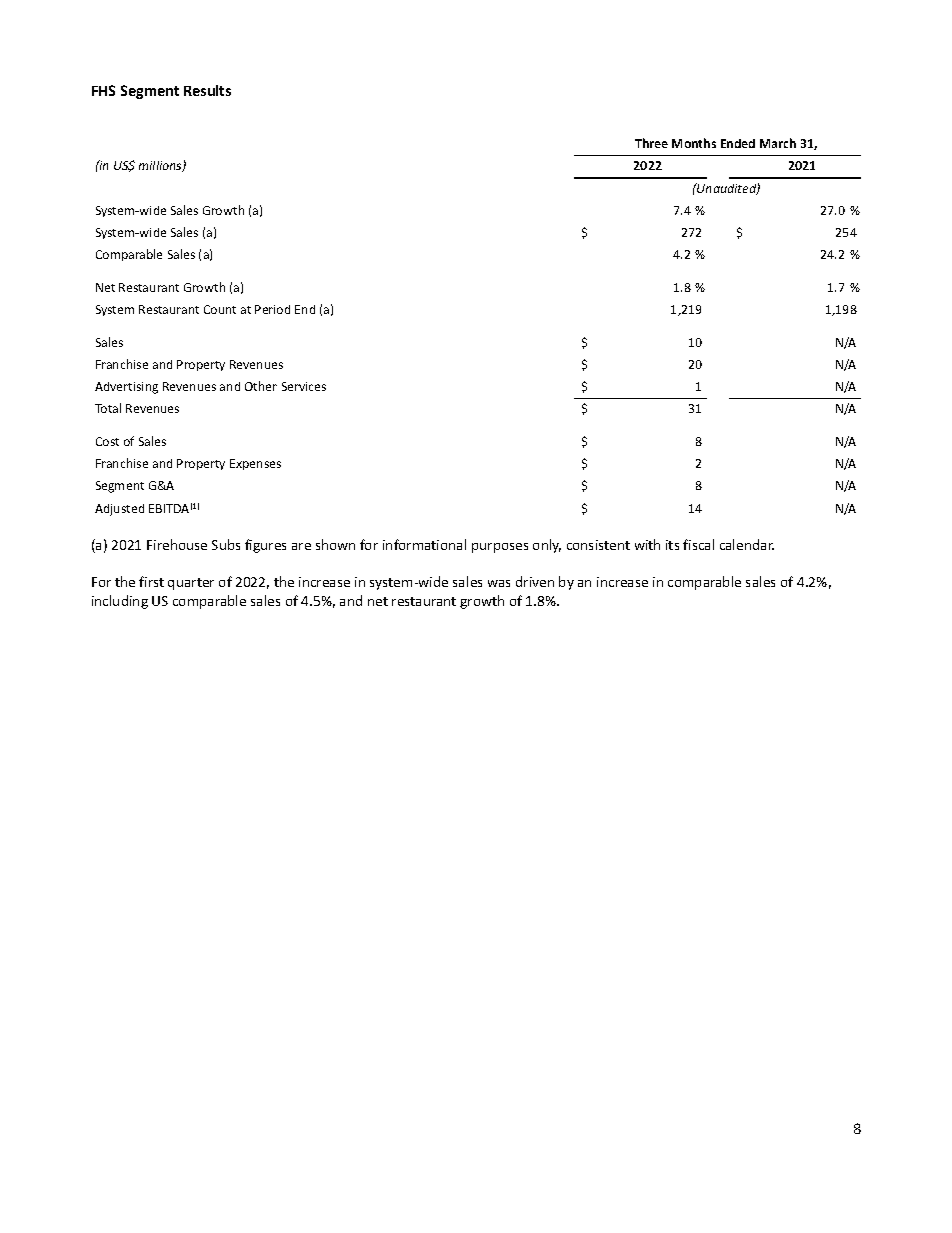 Image resolution: width=952 pixels, height=1233 pixels. I want to click on its, so click(672, 545).
